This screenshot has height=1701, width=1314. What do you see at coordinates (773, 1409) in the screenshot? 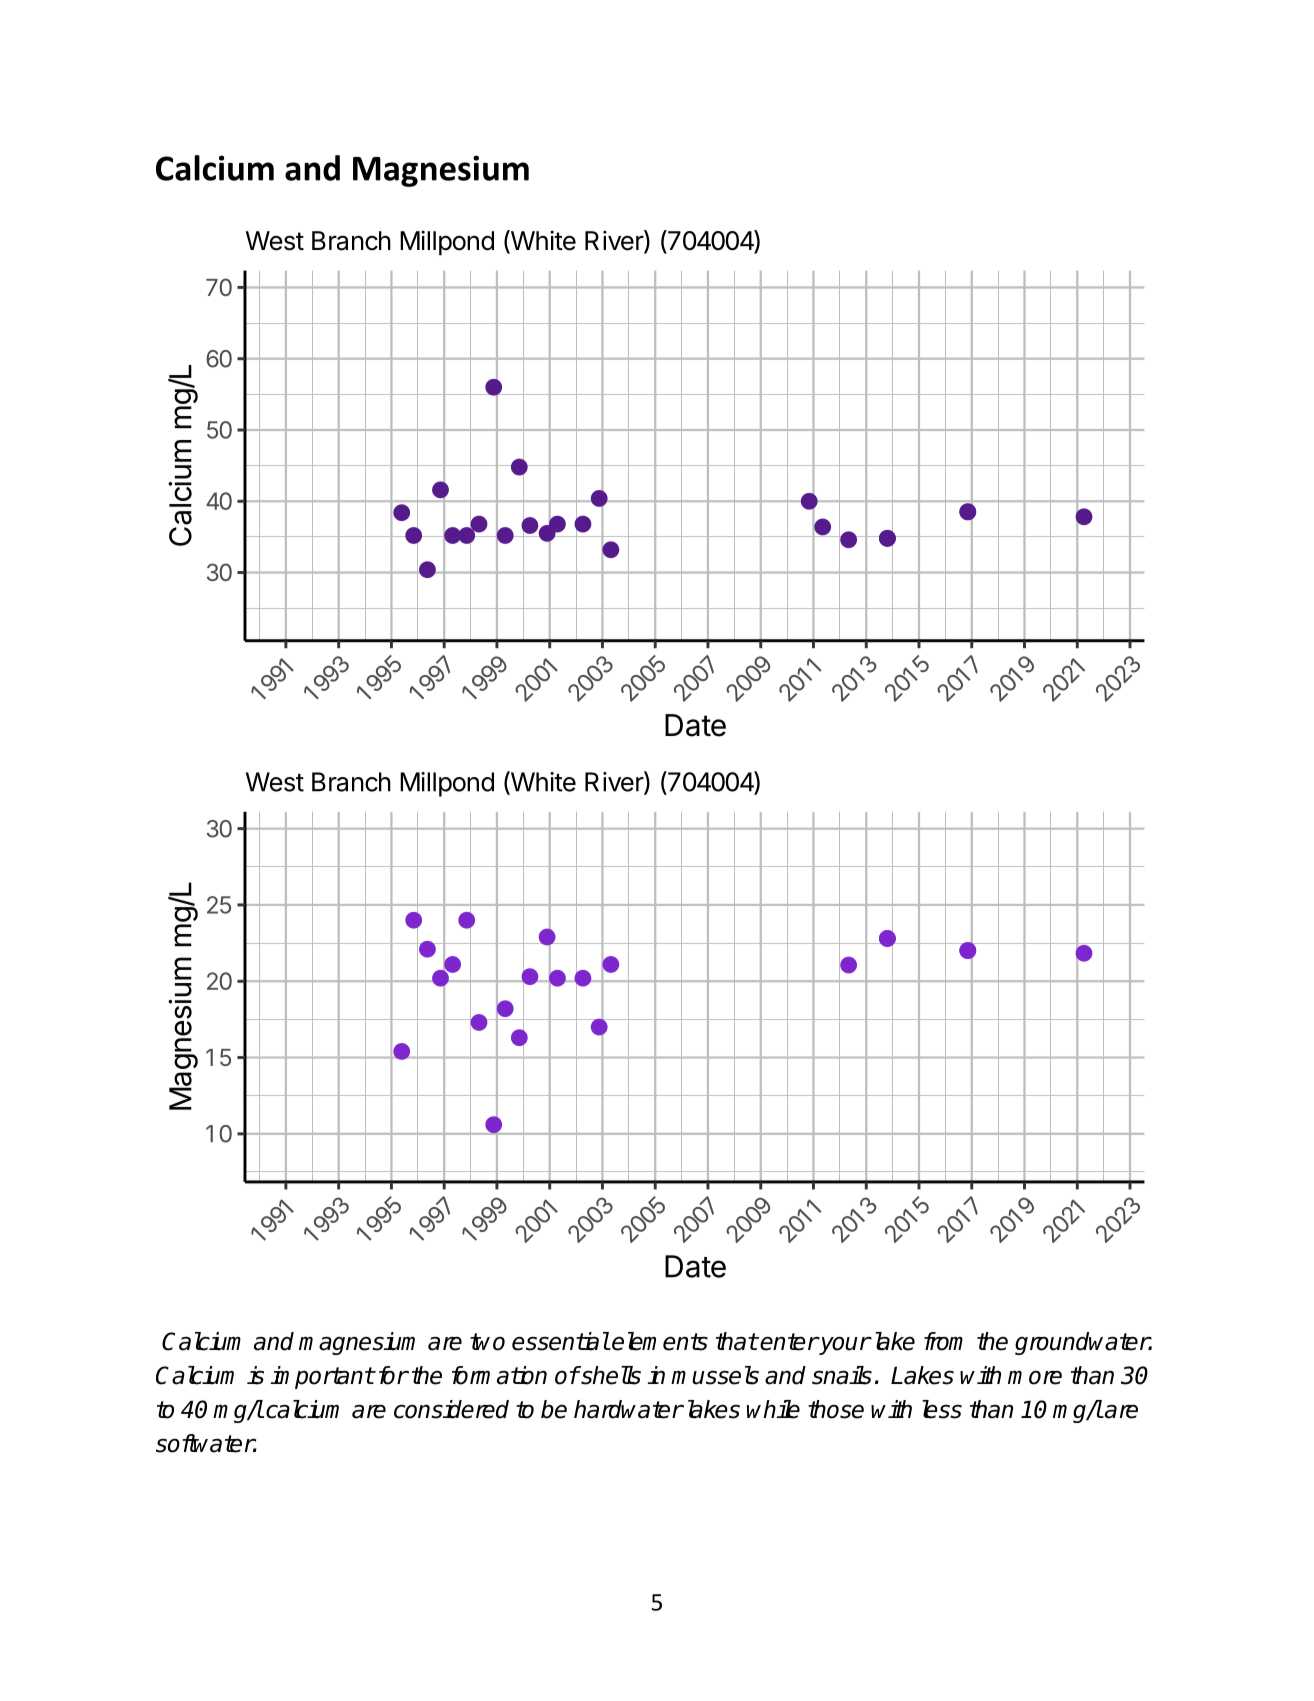
I see `while` at bounding box center [773, 1409].
